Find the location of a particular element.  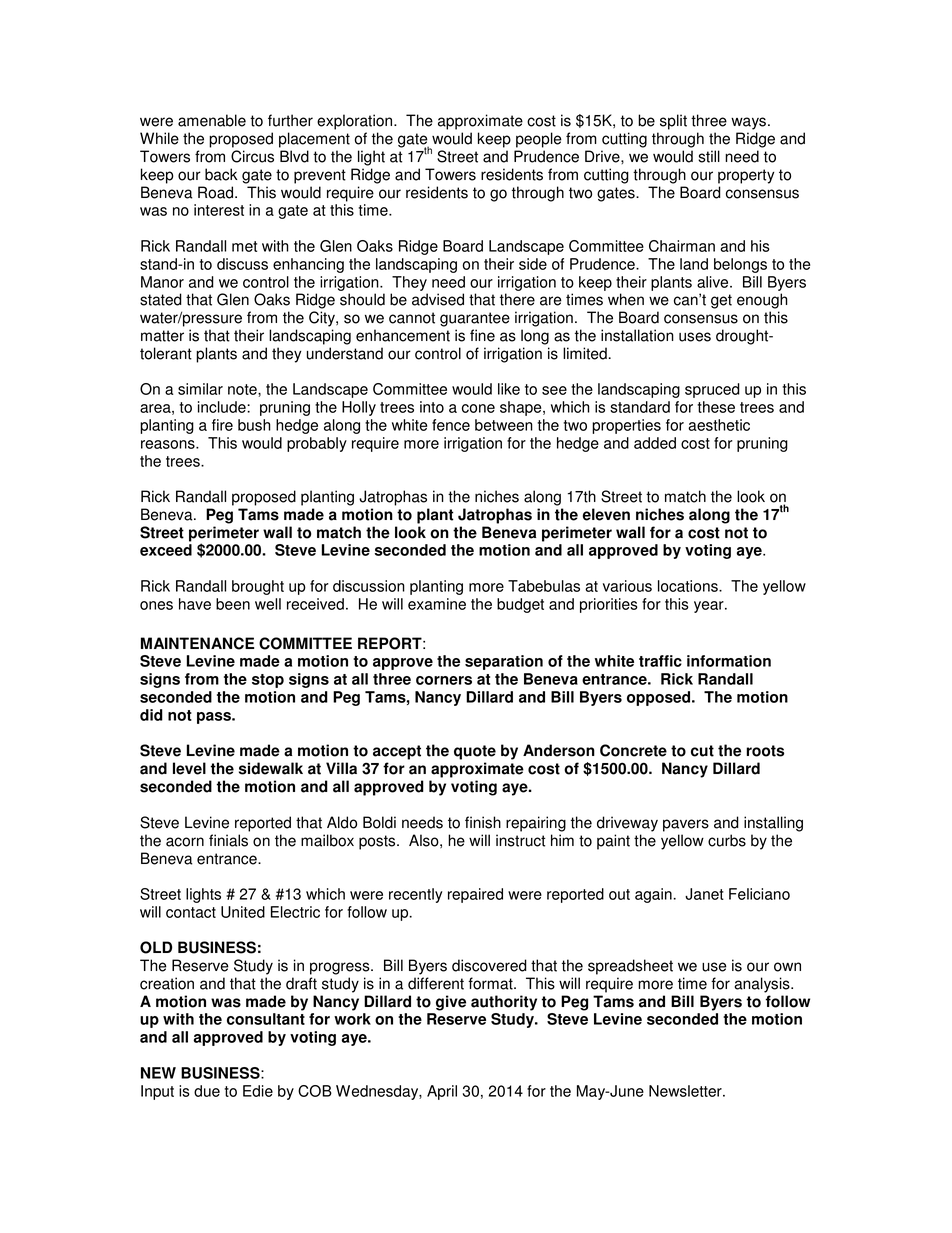

aesthetic is located at coordinates (719, 425).
